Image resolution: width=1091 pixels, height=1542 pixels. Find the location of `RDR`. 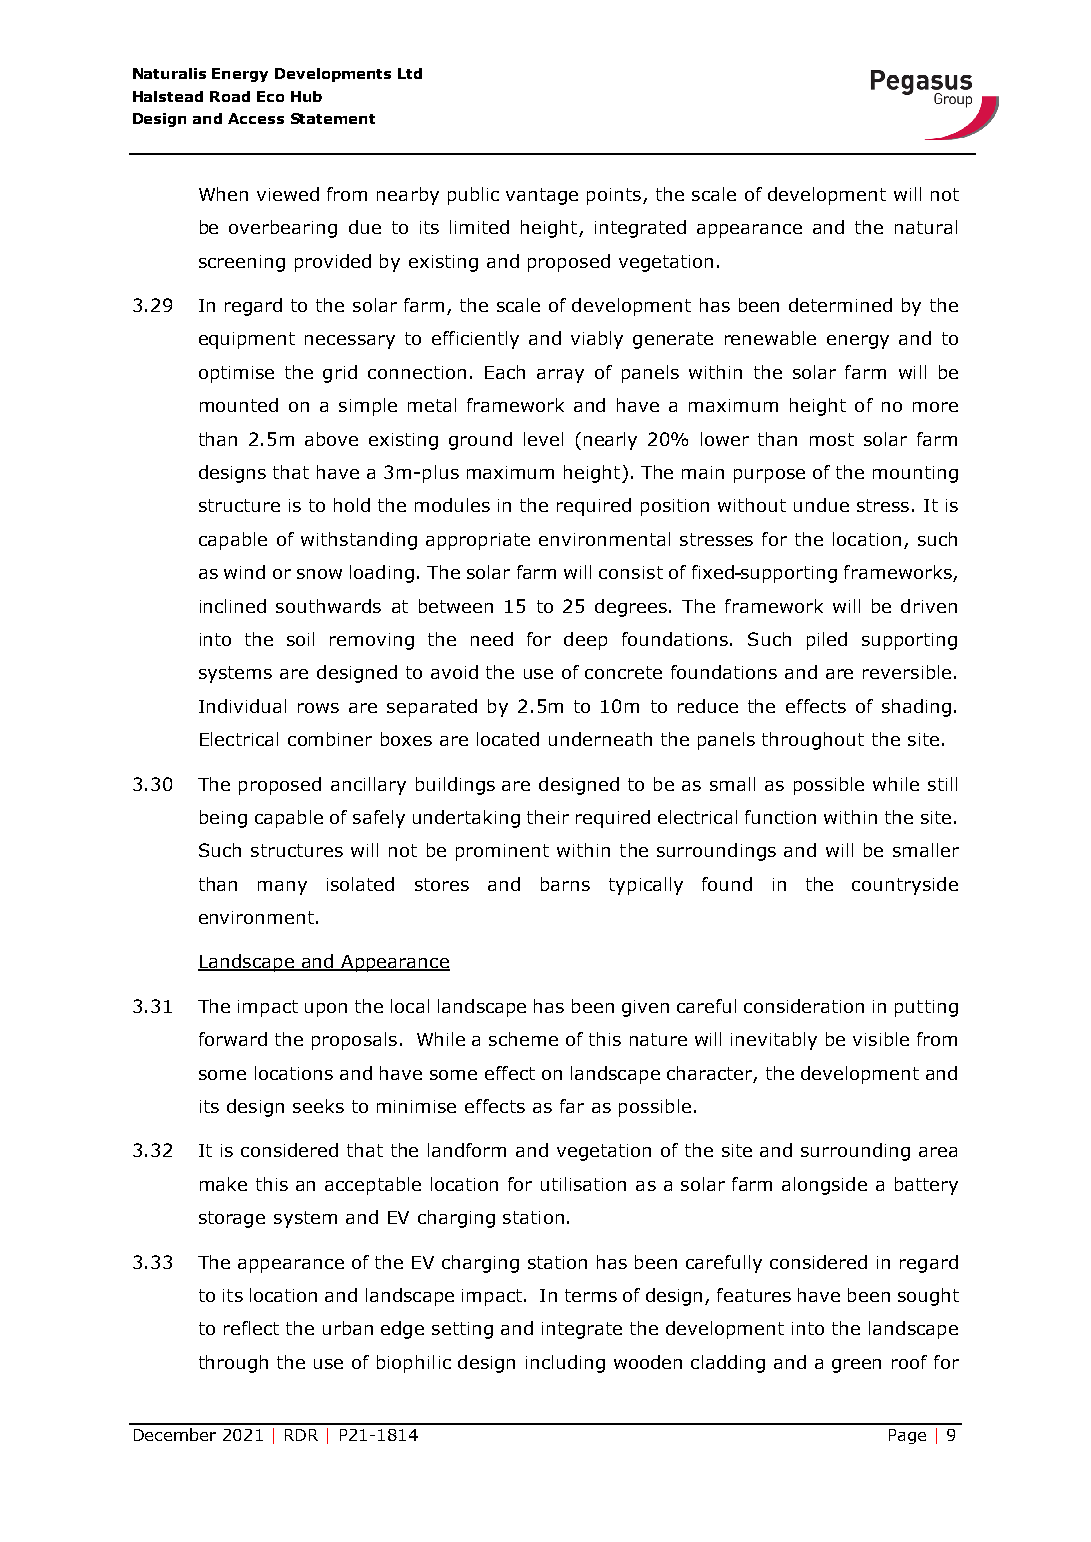

RDR is located at coordinates (301, 1435).
